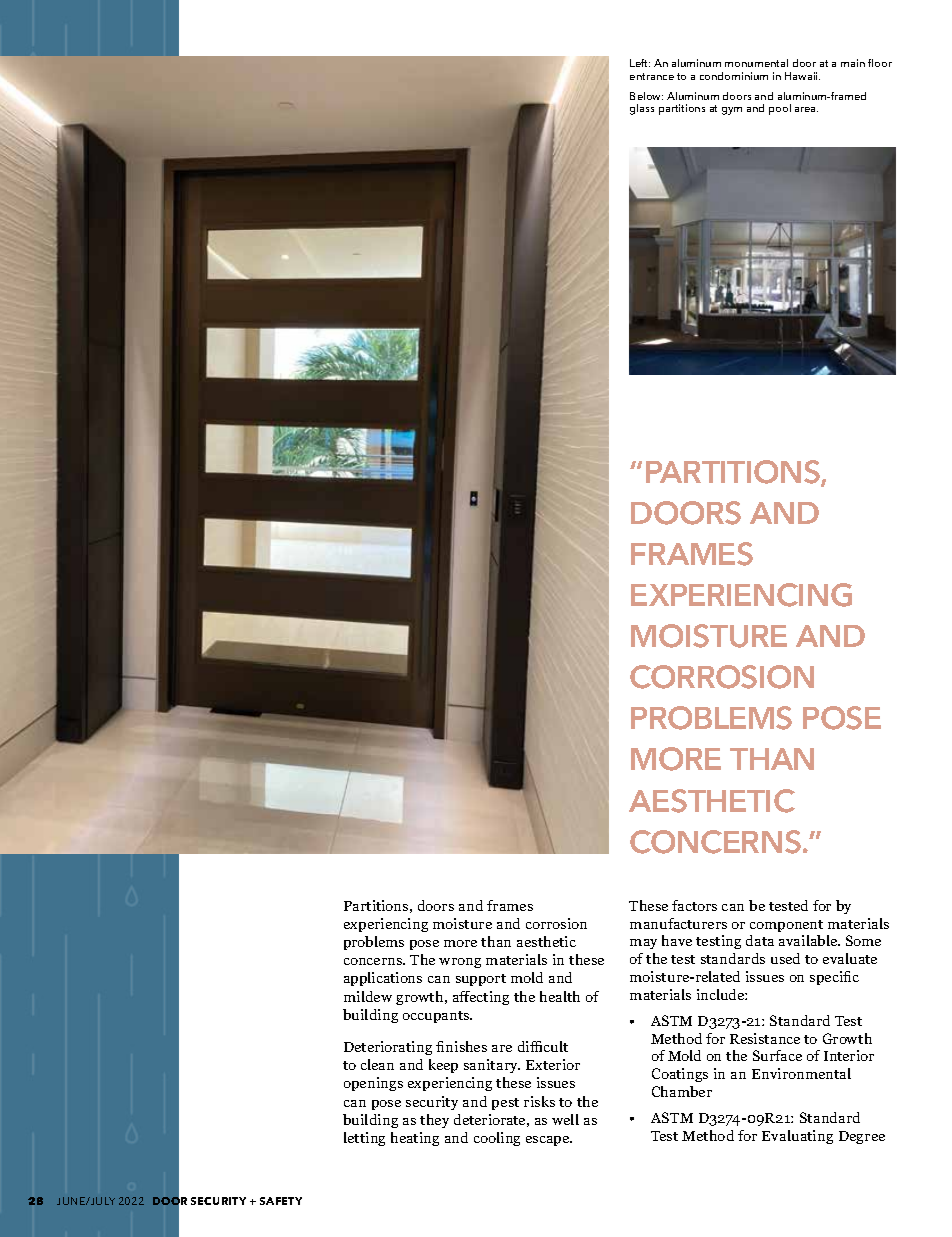  Describe the element at coordinates (694, 905) in the document. I see `factors` at that location.
